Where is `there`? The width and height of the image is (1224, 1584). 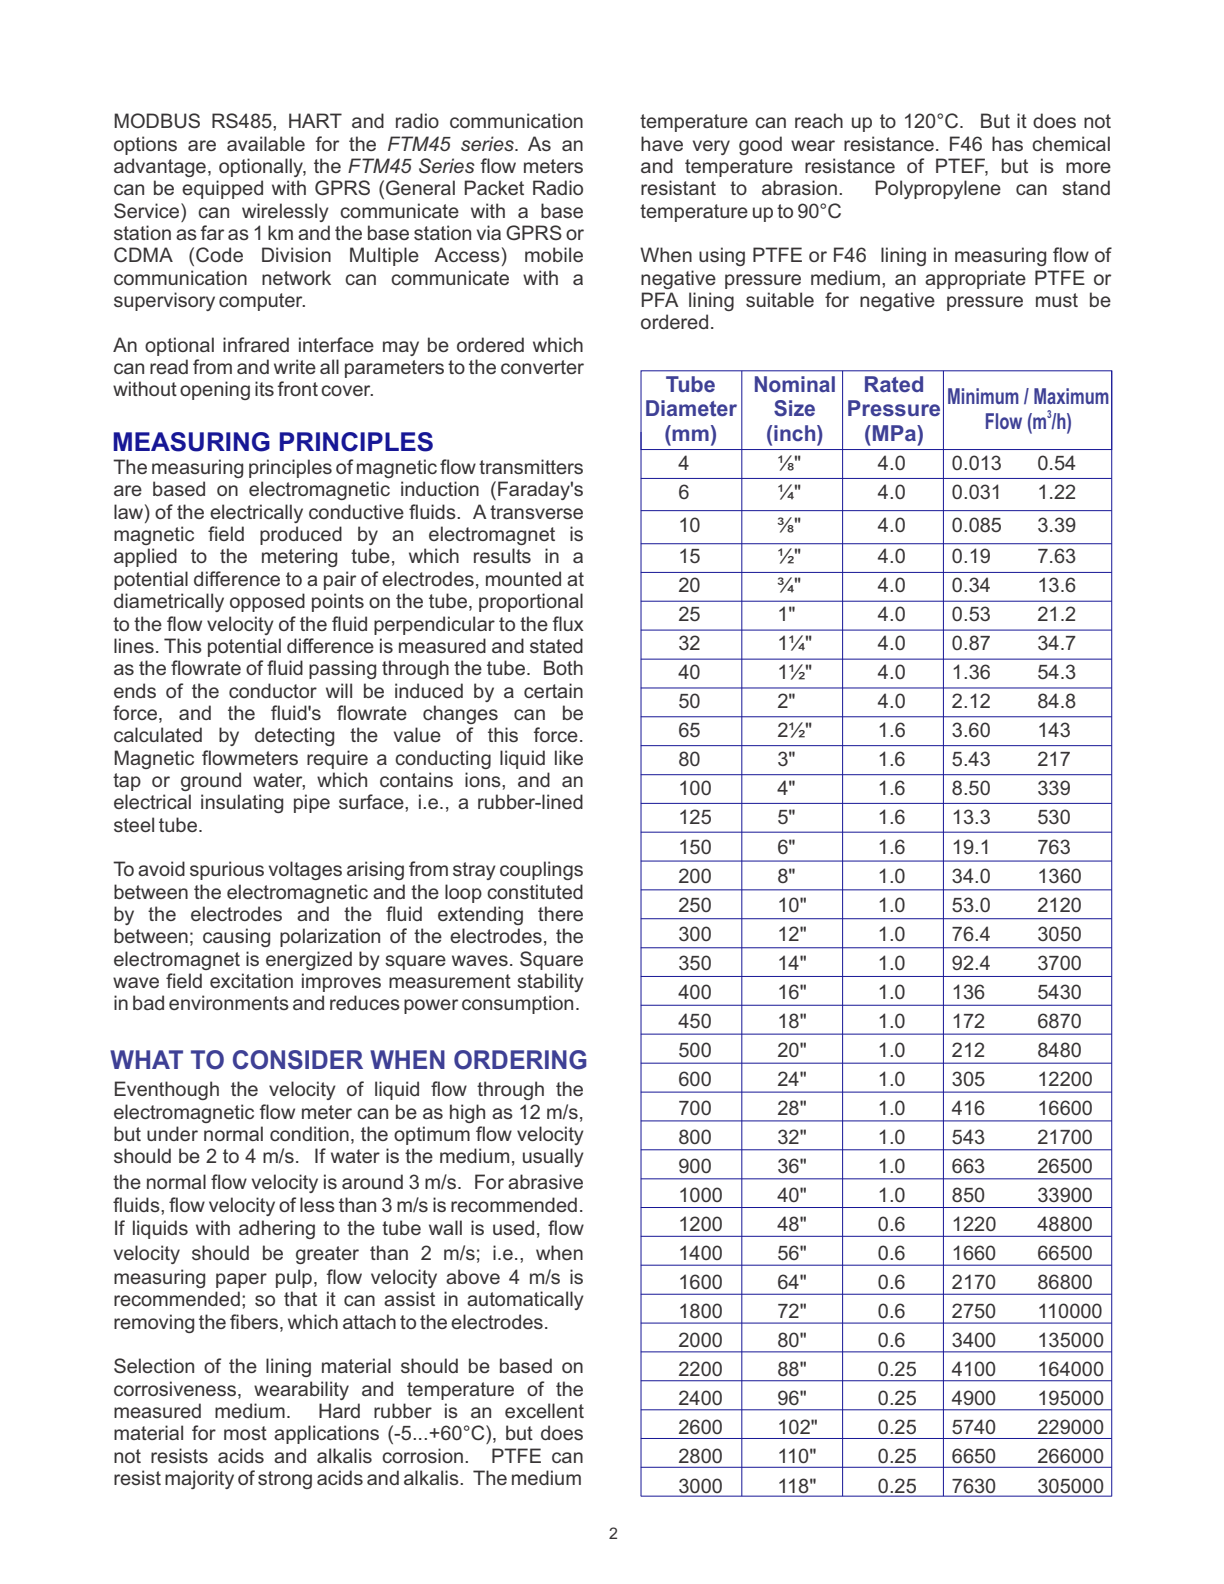 there is located at coordinates (560, 913).
